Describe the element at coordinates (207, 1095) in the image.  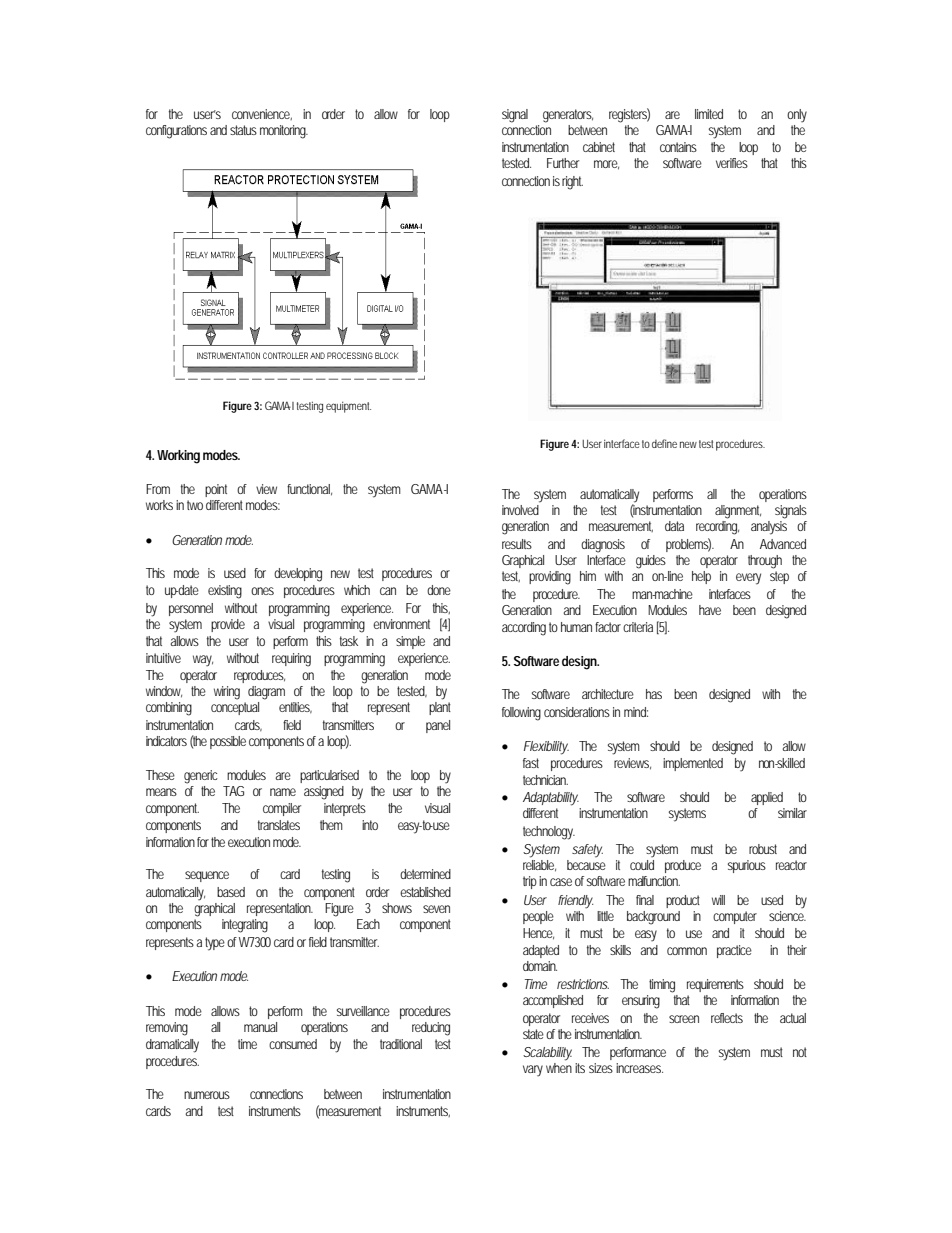
I see `numerous` at that location.
